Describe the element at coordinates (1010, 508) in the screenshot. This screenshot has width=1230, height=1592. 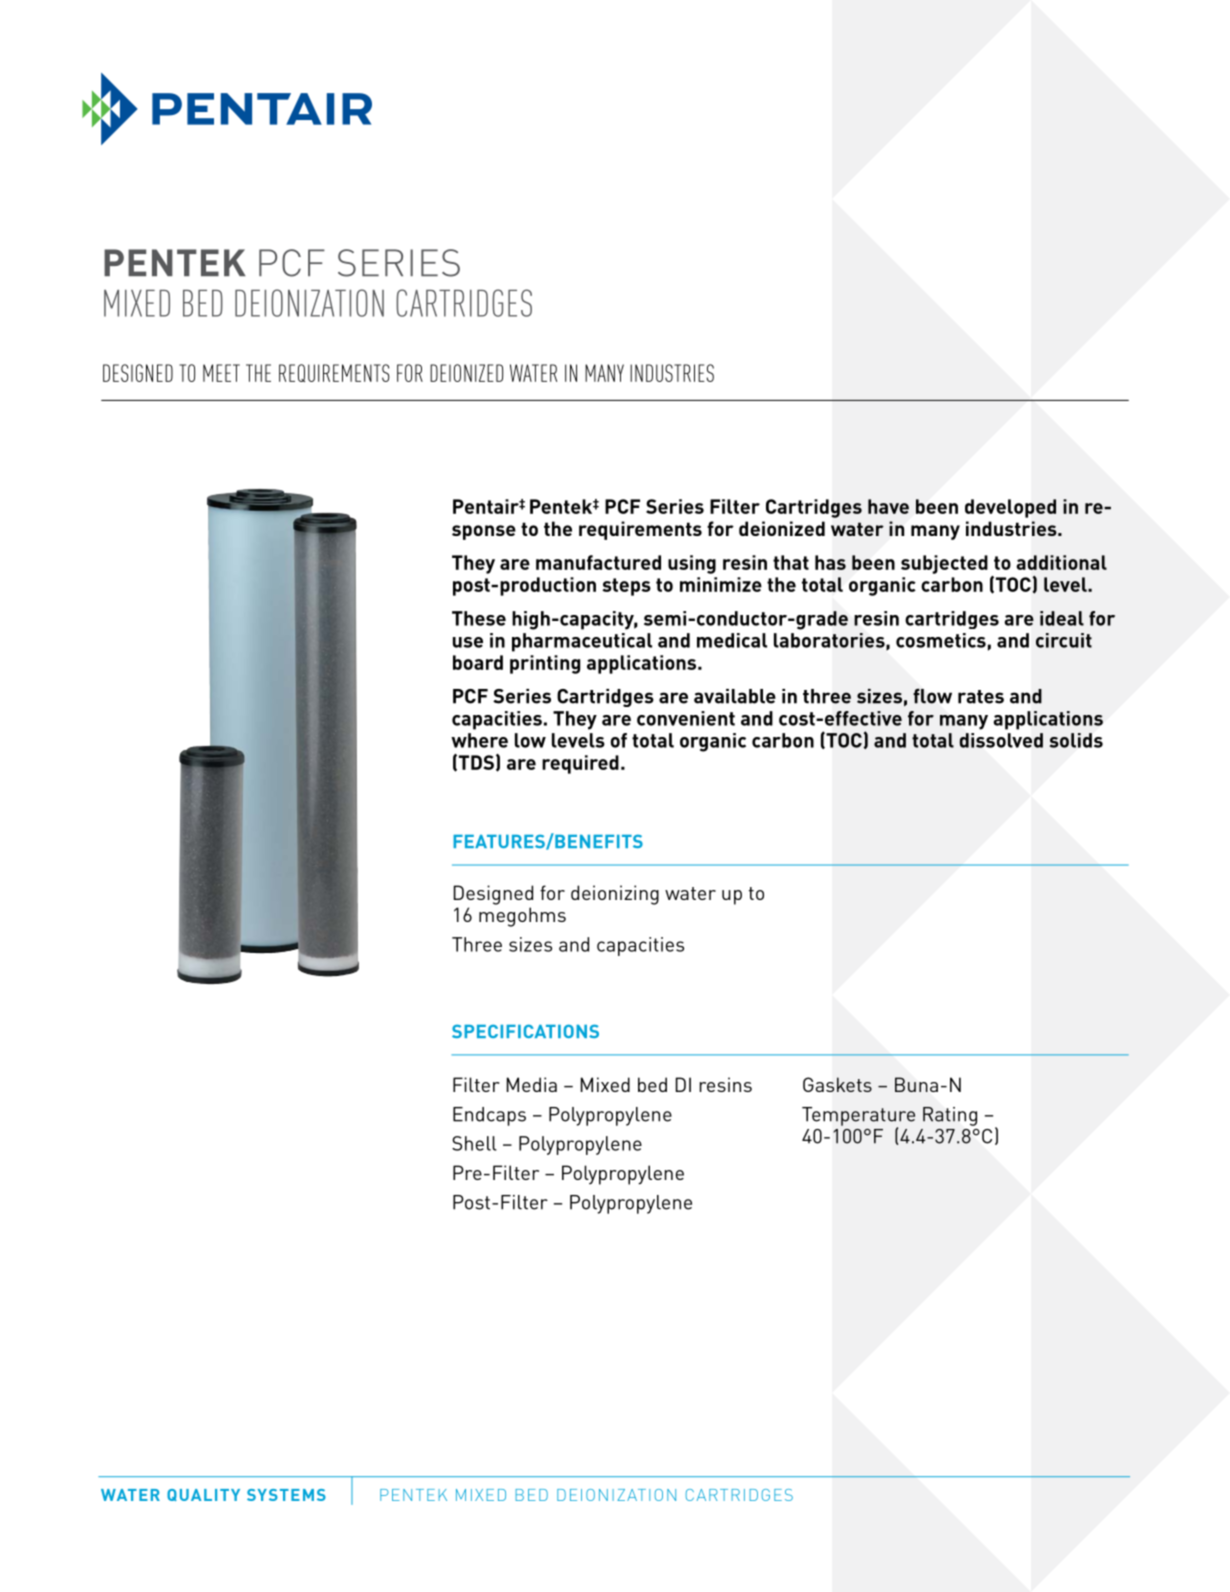
I see `developed` at that location.
